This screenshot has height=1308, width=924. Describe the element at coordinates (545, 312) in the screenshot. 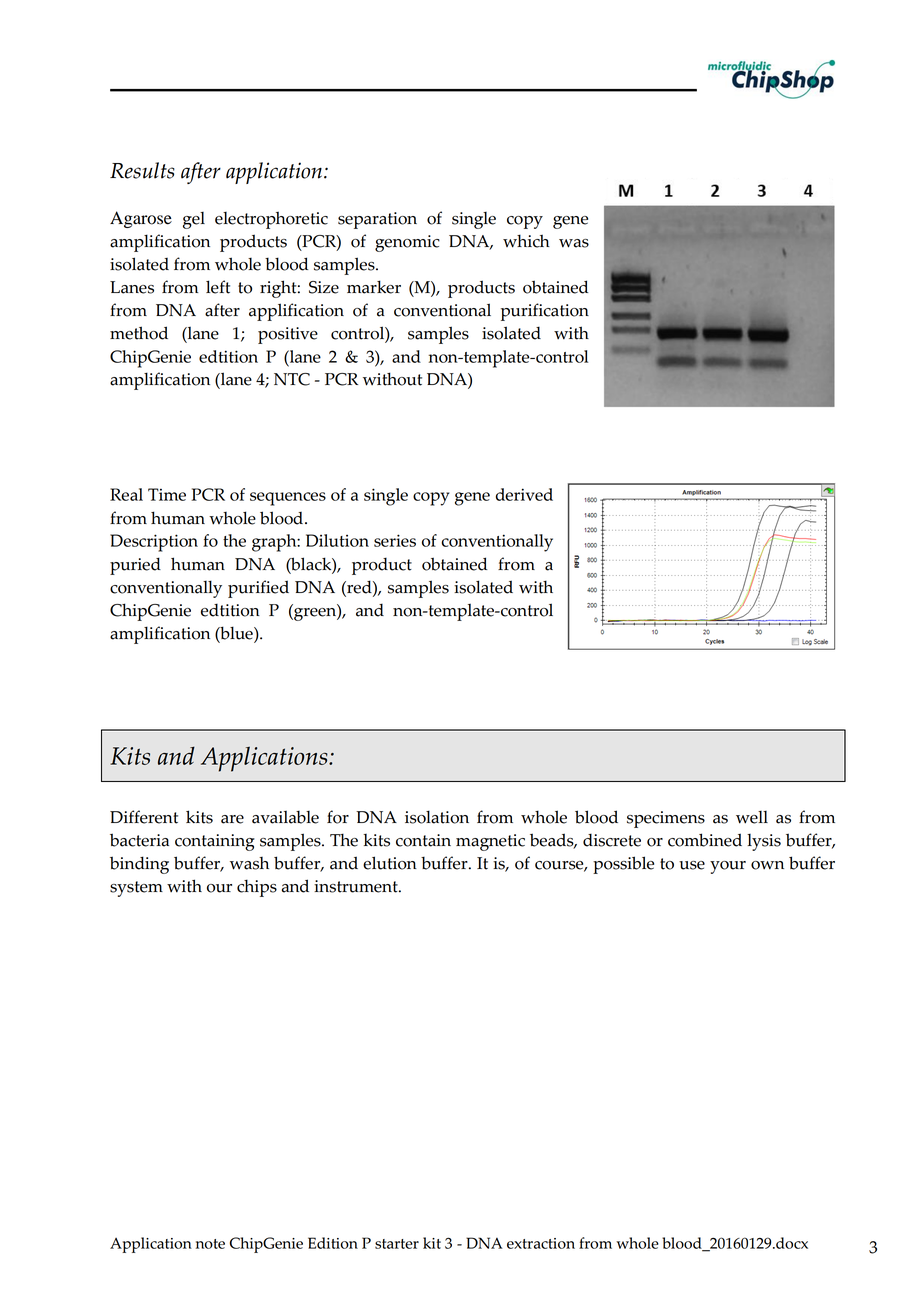

I see `purification` at that location.
